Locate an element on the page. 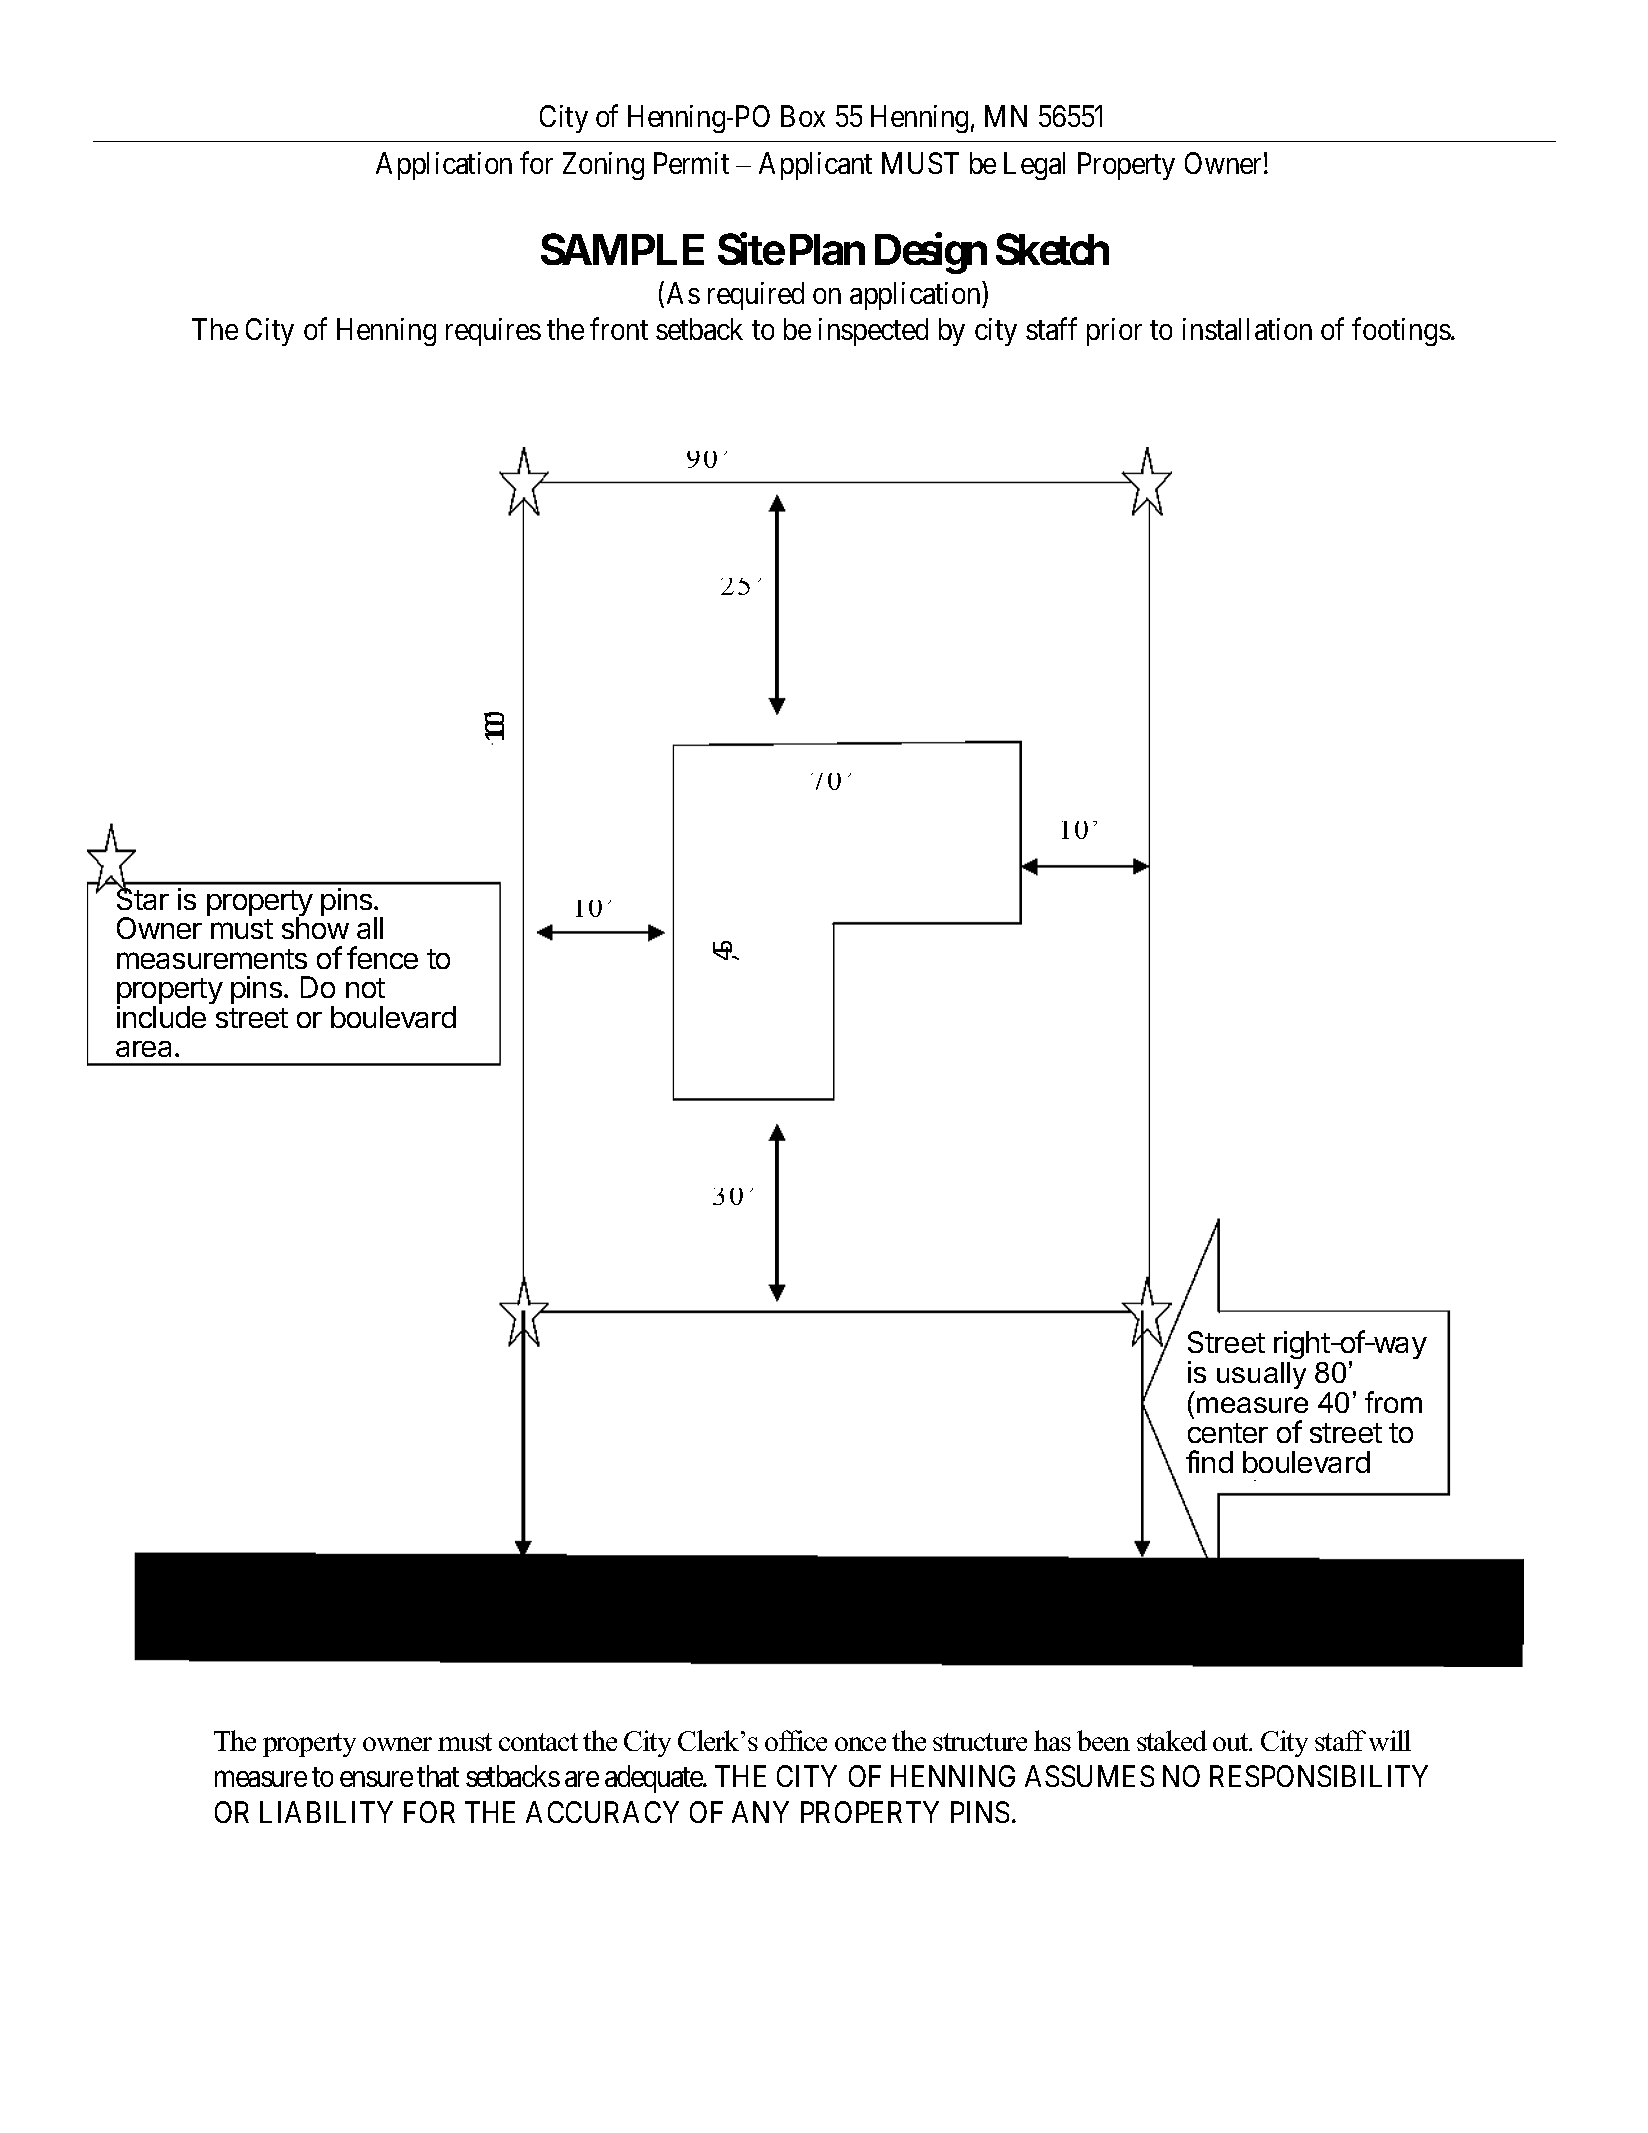 The image size is (1648, 2133). out is located at coordinates (1232, 1742).
